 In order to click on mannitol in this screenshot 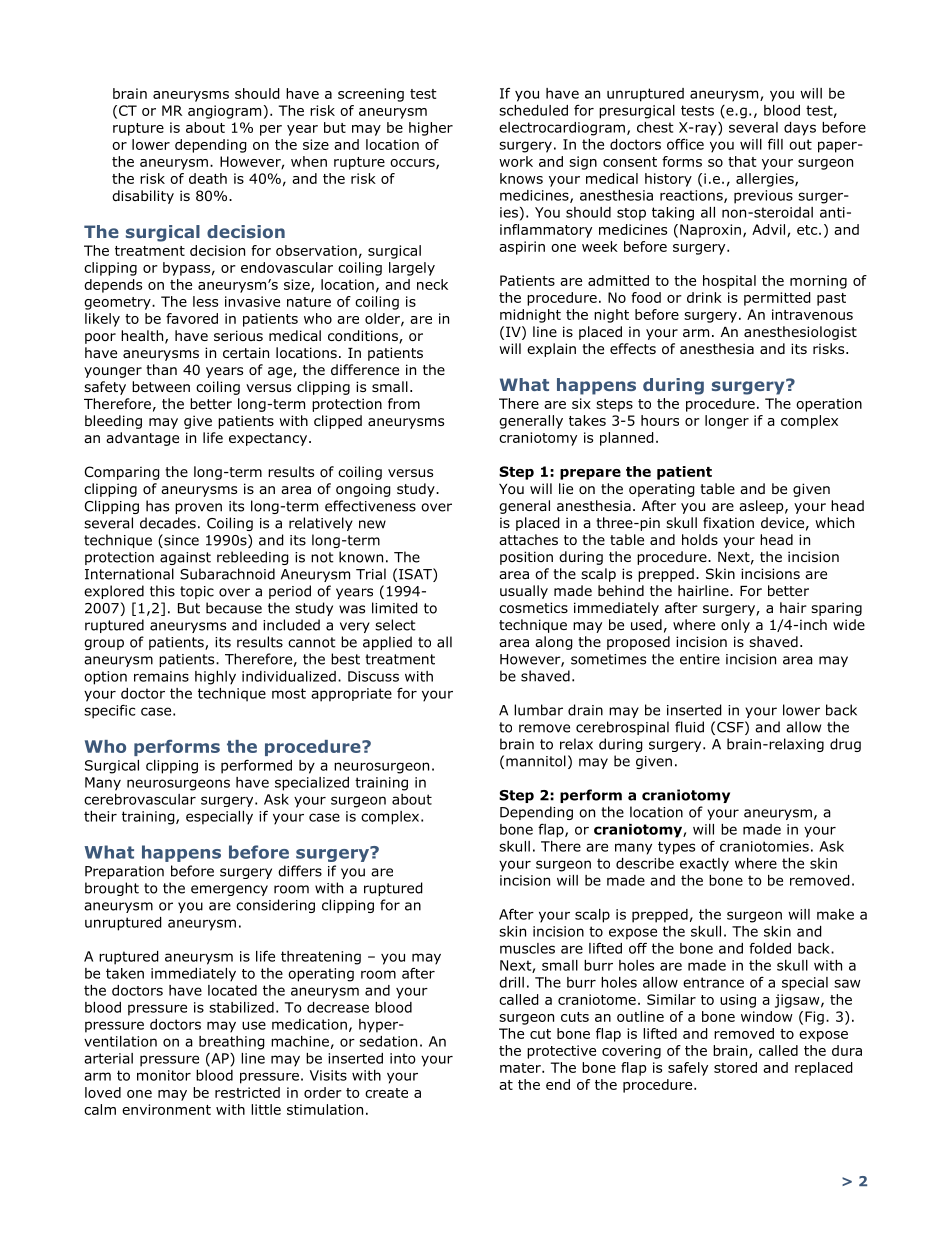, I will do `click(536, 761)`.
